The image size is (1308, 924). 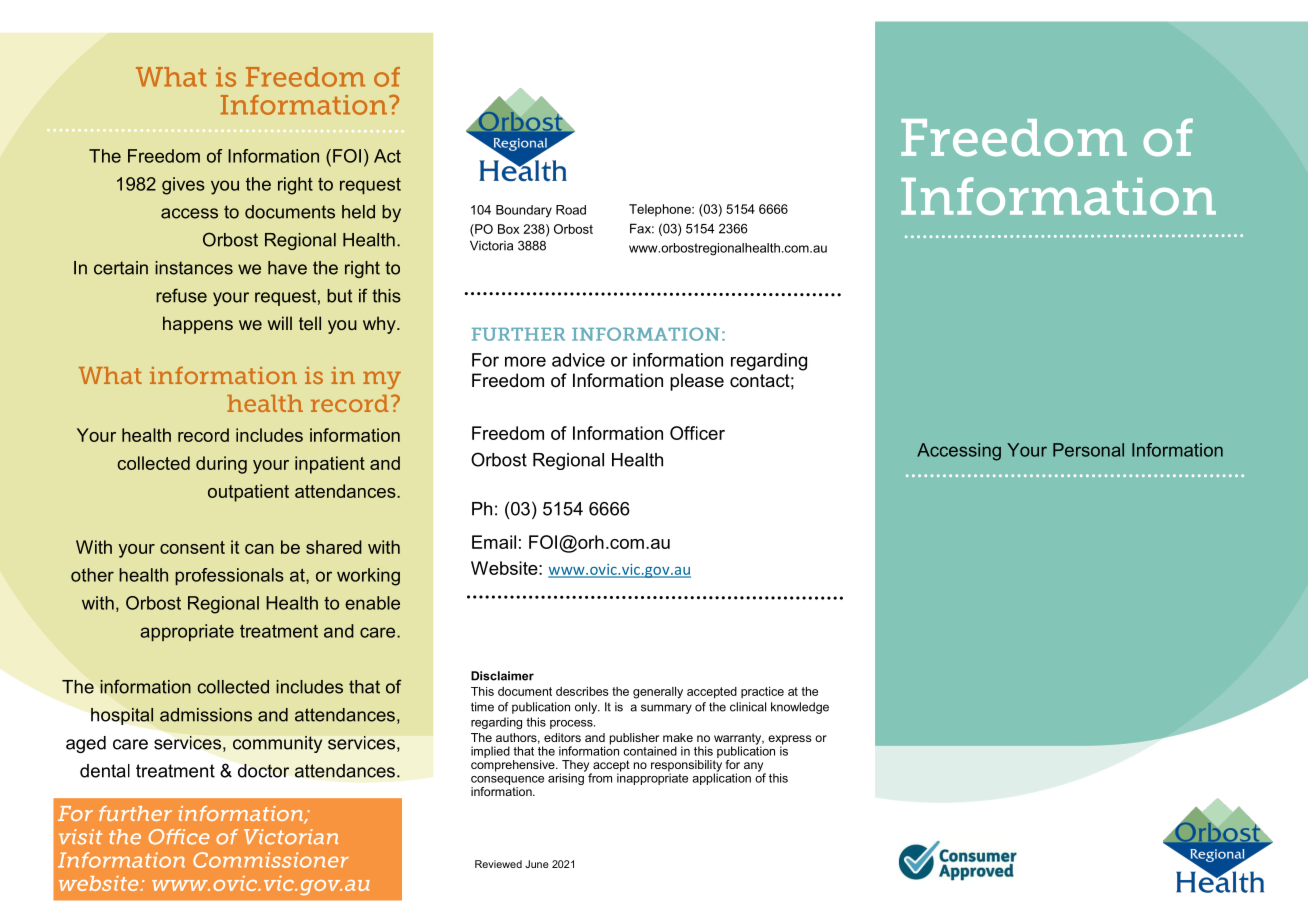 I want to click on June, so click(x=537, y=864).
